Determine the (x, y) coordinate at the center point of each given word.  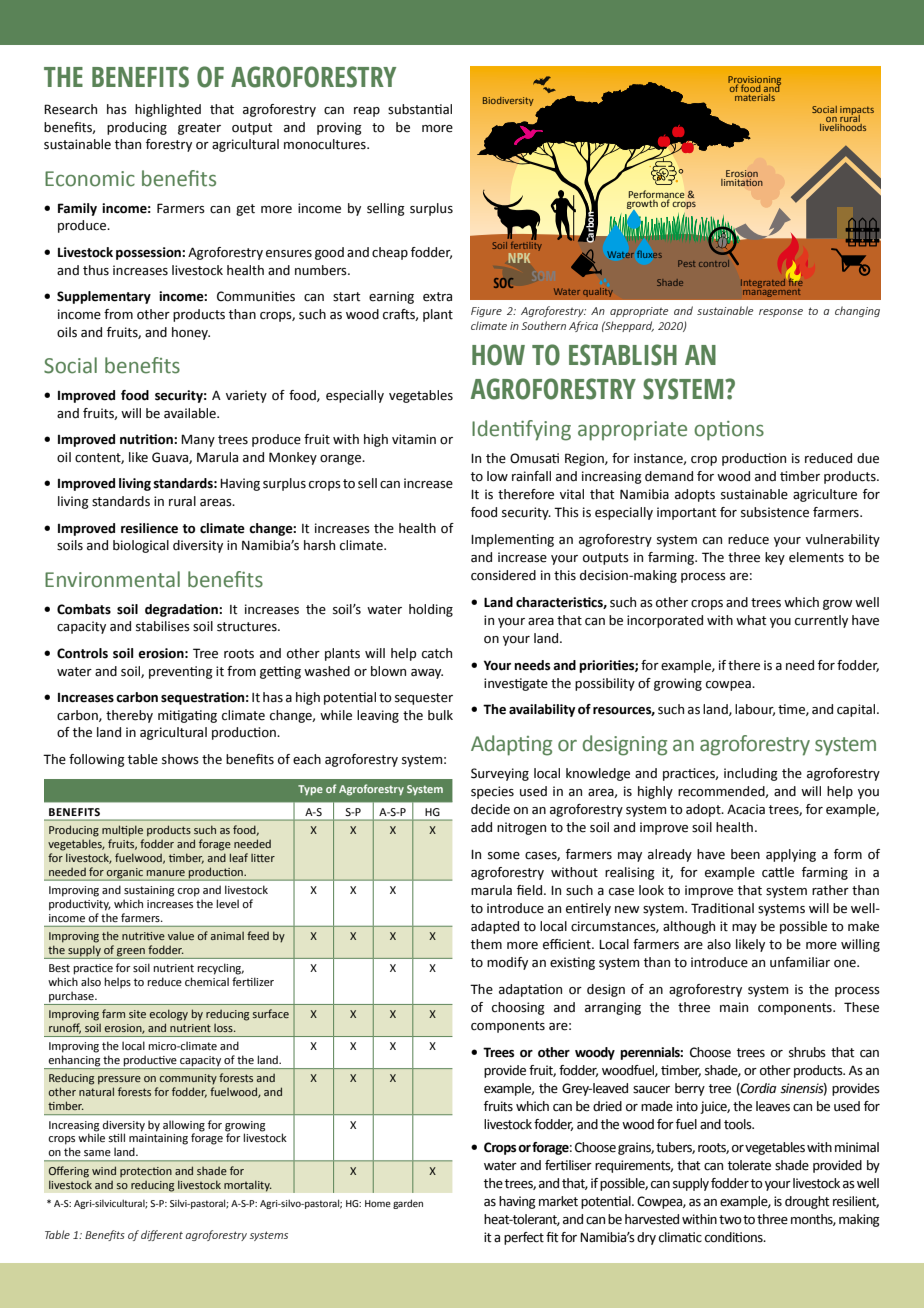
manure (166, 873)
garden (408, 1204)
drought (807, 1202)
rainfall (531, 476)
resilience (149, 528)
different (162, 1235)
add (481, 827)
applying (791, 855)
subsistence (775, 512)
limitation (742, 181)
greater (199, 129)
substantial (420, 109)
